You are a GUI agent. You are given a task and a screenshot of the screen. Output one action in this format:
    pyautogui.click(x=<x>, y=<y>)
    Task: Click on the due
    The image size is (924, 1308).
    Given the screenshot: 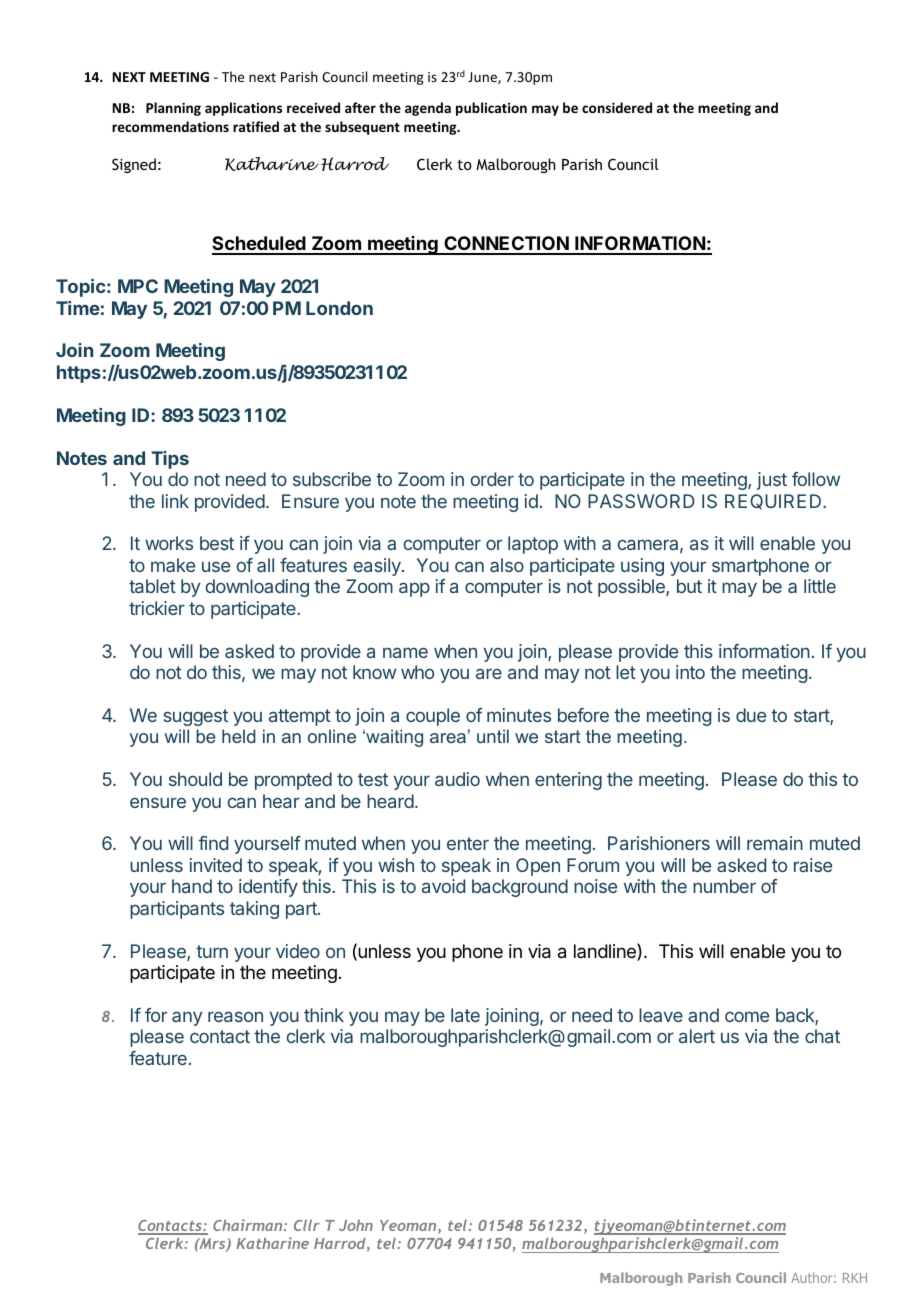 What is the action you would take?
    pyautogui.click(x=751, y=715)
